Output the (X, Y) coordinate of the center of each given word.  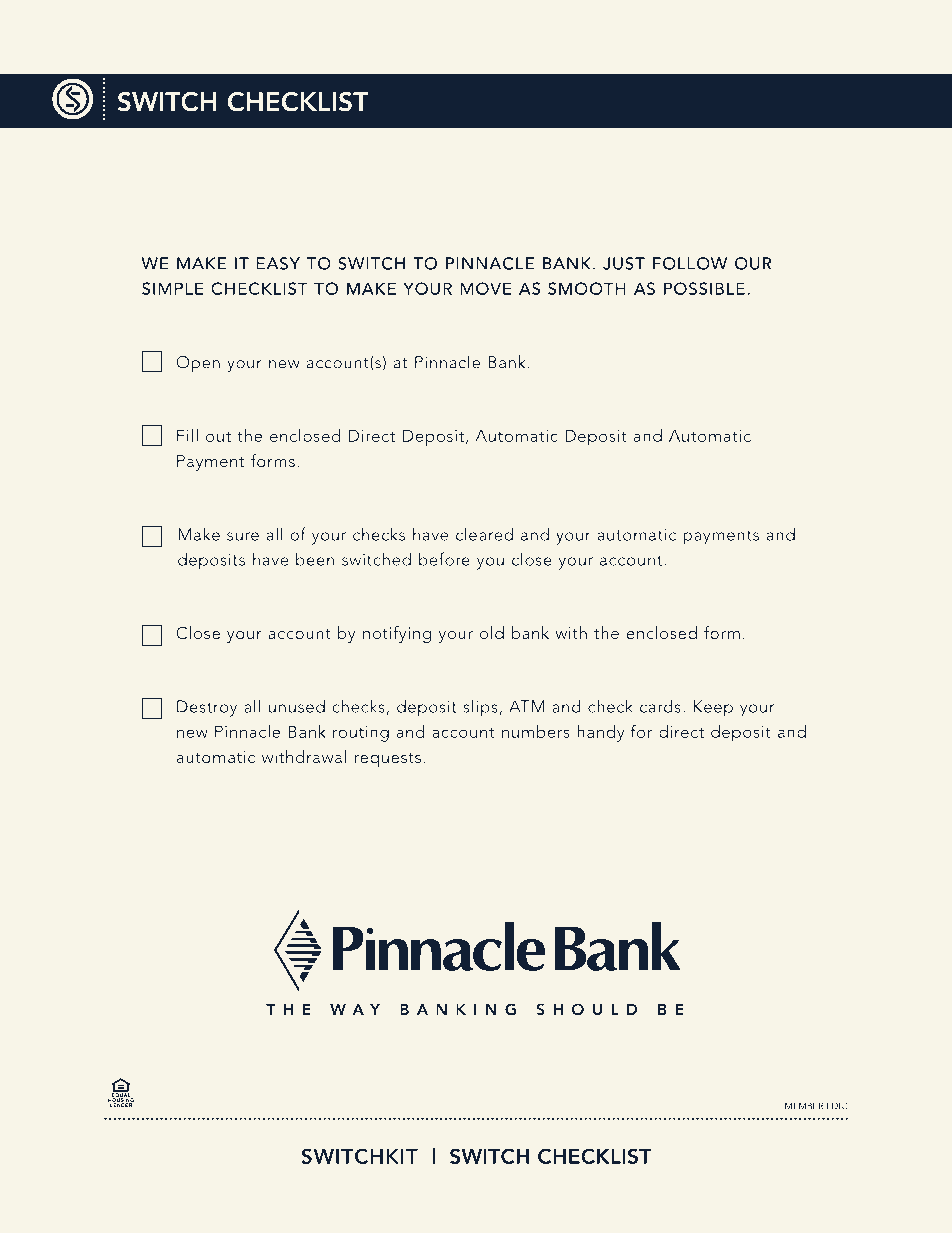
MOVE (486, 288)
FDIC (837, 1106)
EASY (278, 263)
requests (388, 760)
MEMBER (804, 1106)
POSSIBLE (704, 288)
